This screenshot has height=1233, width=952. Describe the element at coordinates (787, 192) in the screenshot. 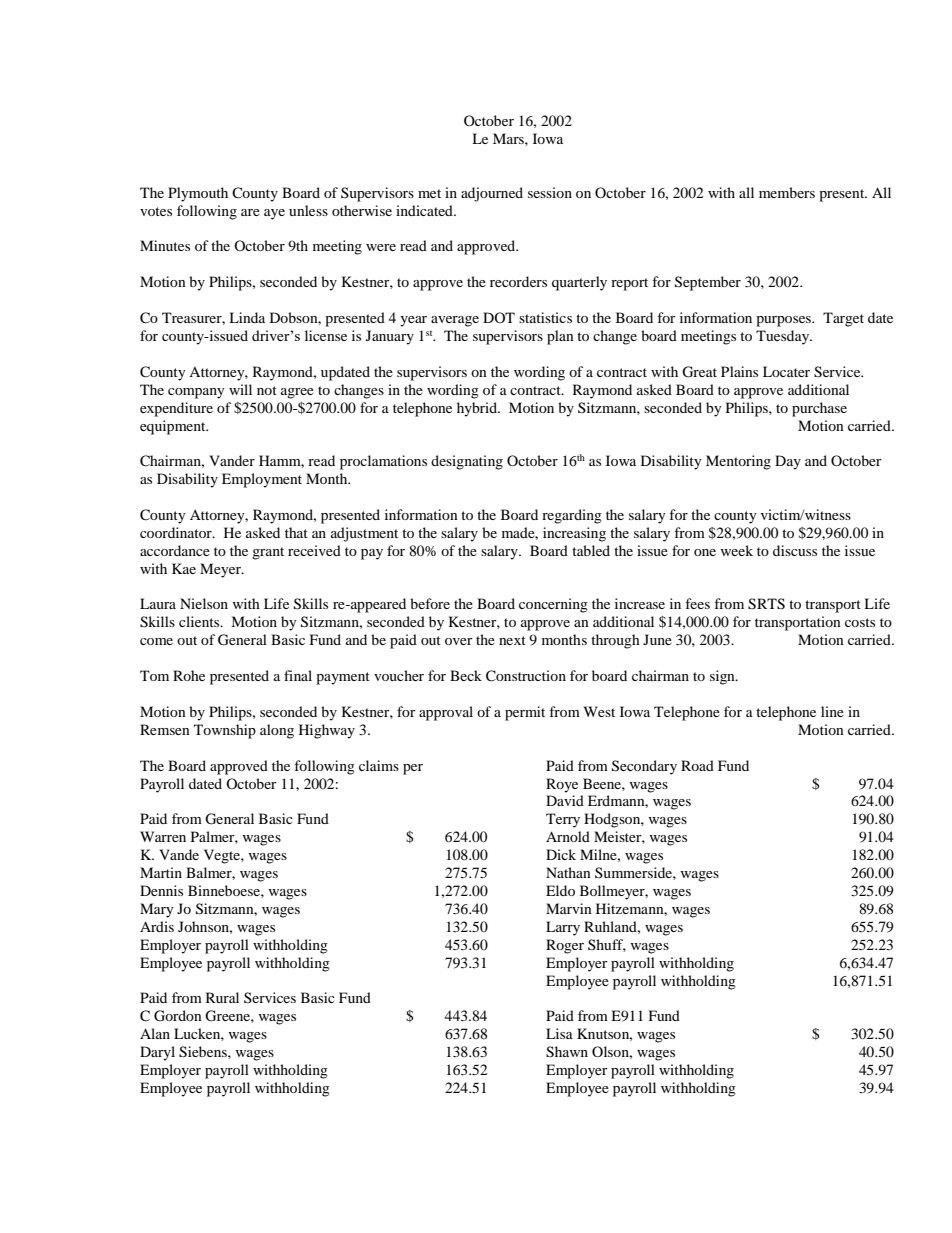

I see `members` at that location.
